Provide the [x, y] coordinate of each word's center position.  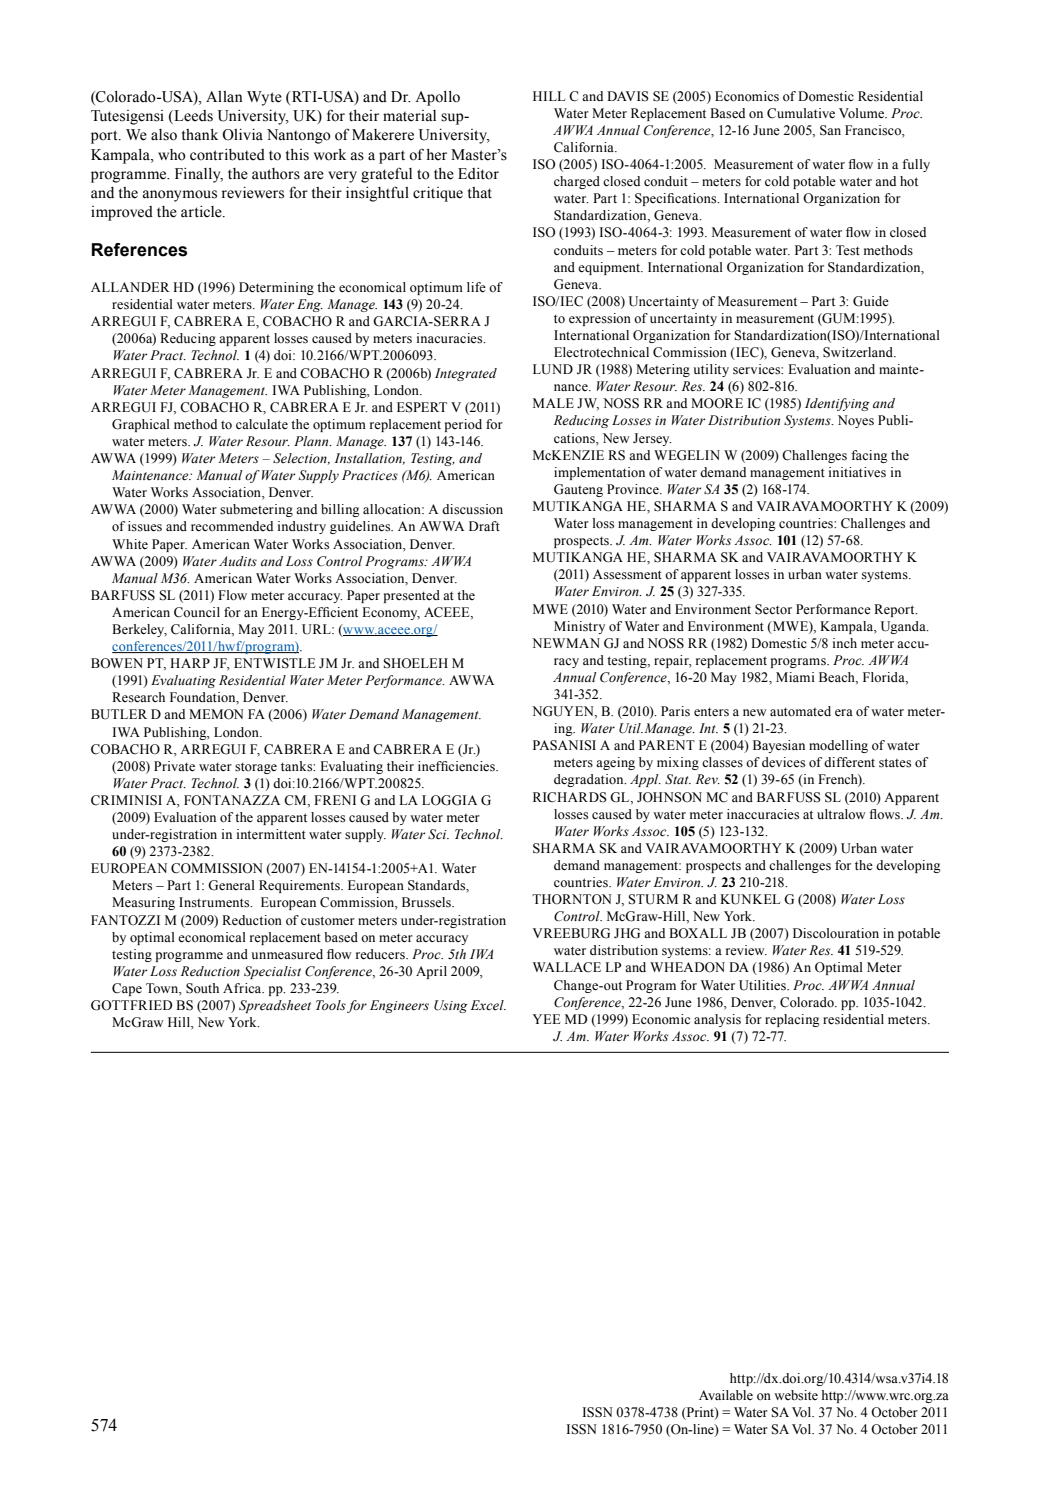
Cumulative [801, 113]
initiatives [857, 472]
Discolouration [836, 933]
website [796, 1395]
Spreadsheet [275, 1006]
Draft [484, 526]
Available [726, 1395]
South [202, 988]
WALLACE [567, 967]
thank [200, 135]
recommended [232, 526]
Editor [478, 174]
